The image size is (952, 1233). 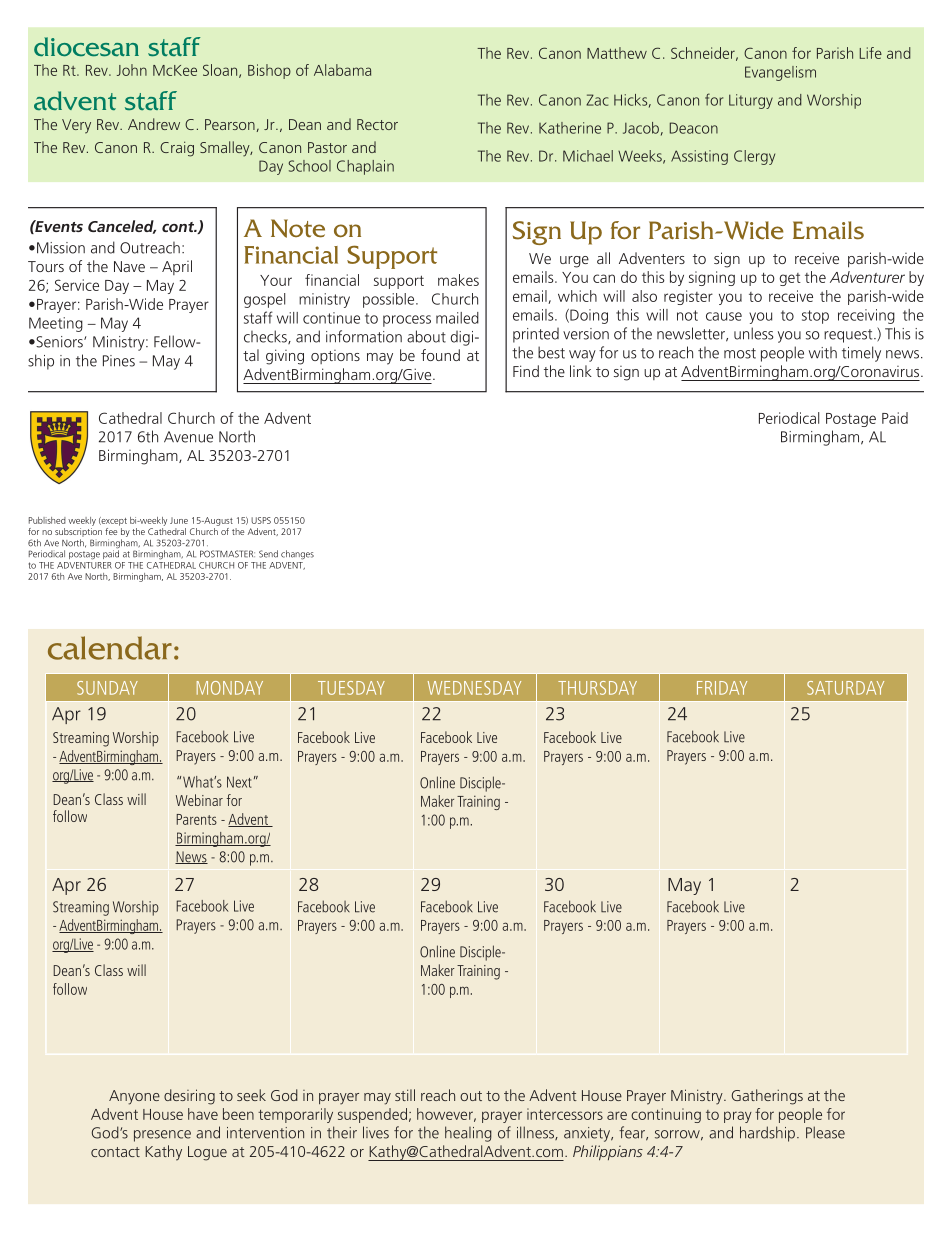 I want to click on John, so click(x=132, y=70).
